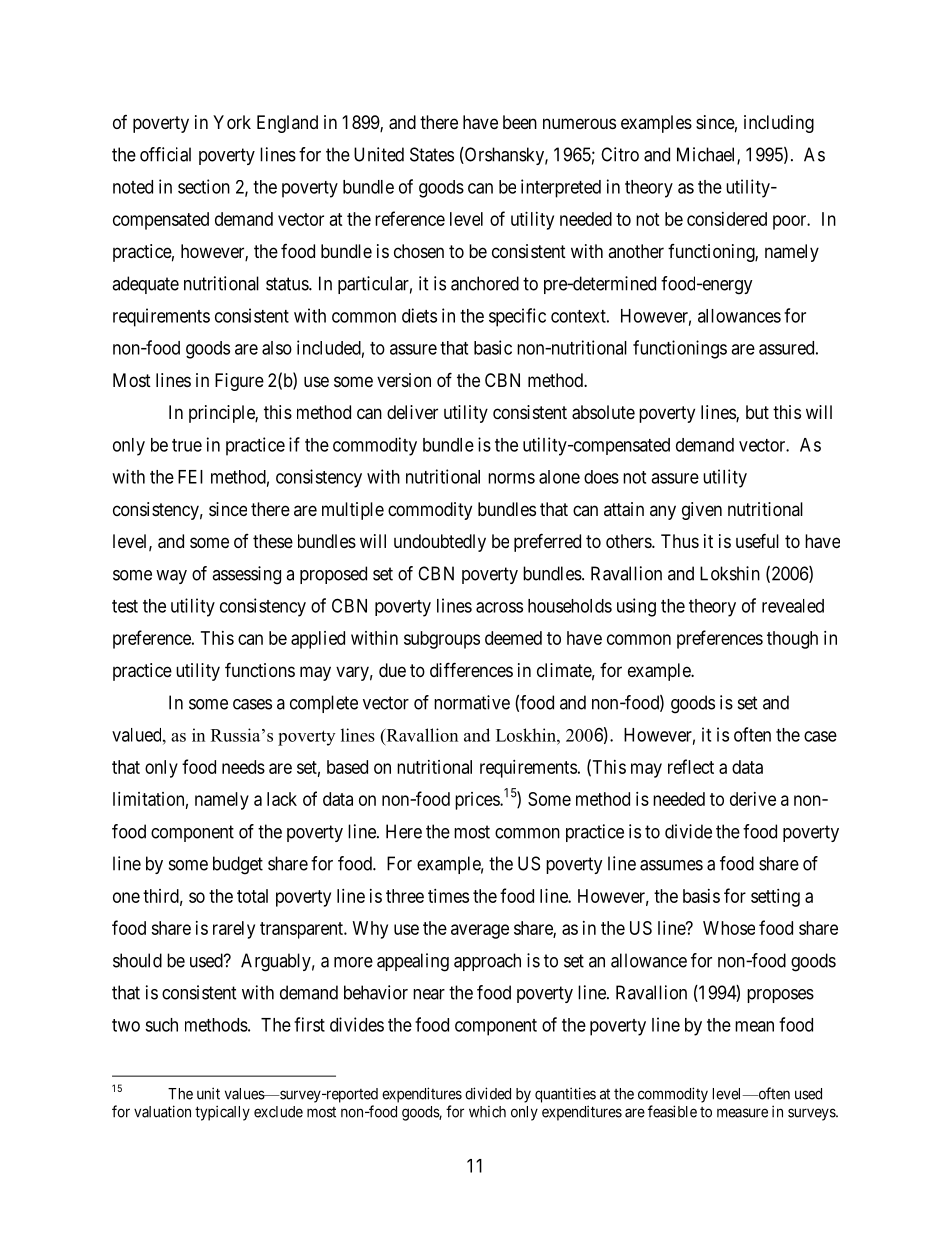 Image resolution: width=952 pixels, height=1233 pixels. Describe the element at coordinates (165, 154) in the image. I see `official` at that location.
